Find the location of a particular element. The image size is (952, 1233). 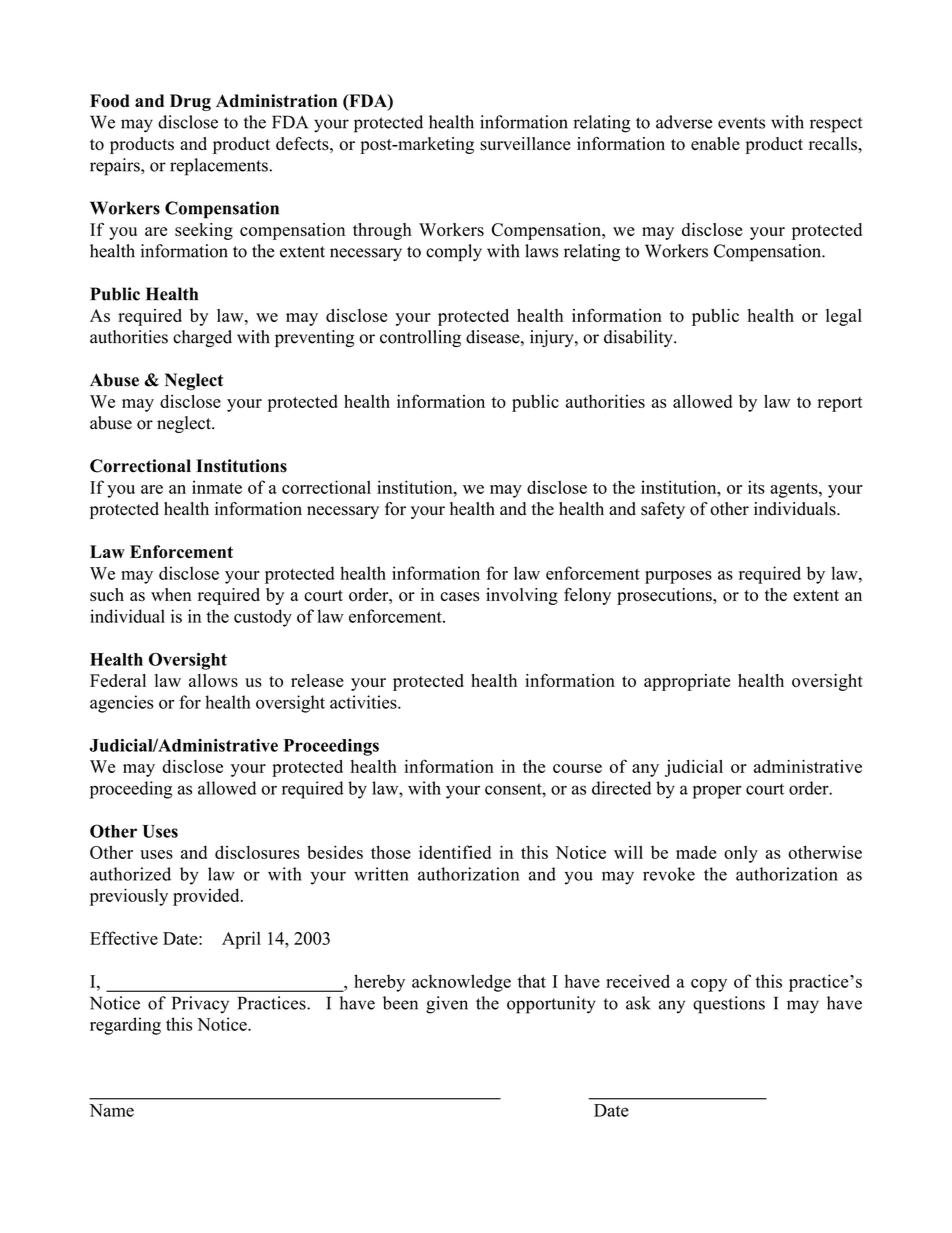

Drug is located at coordinates (190, 102).
